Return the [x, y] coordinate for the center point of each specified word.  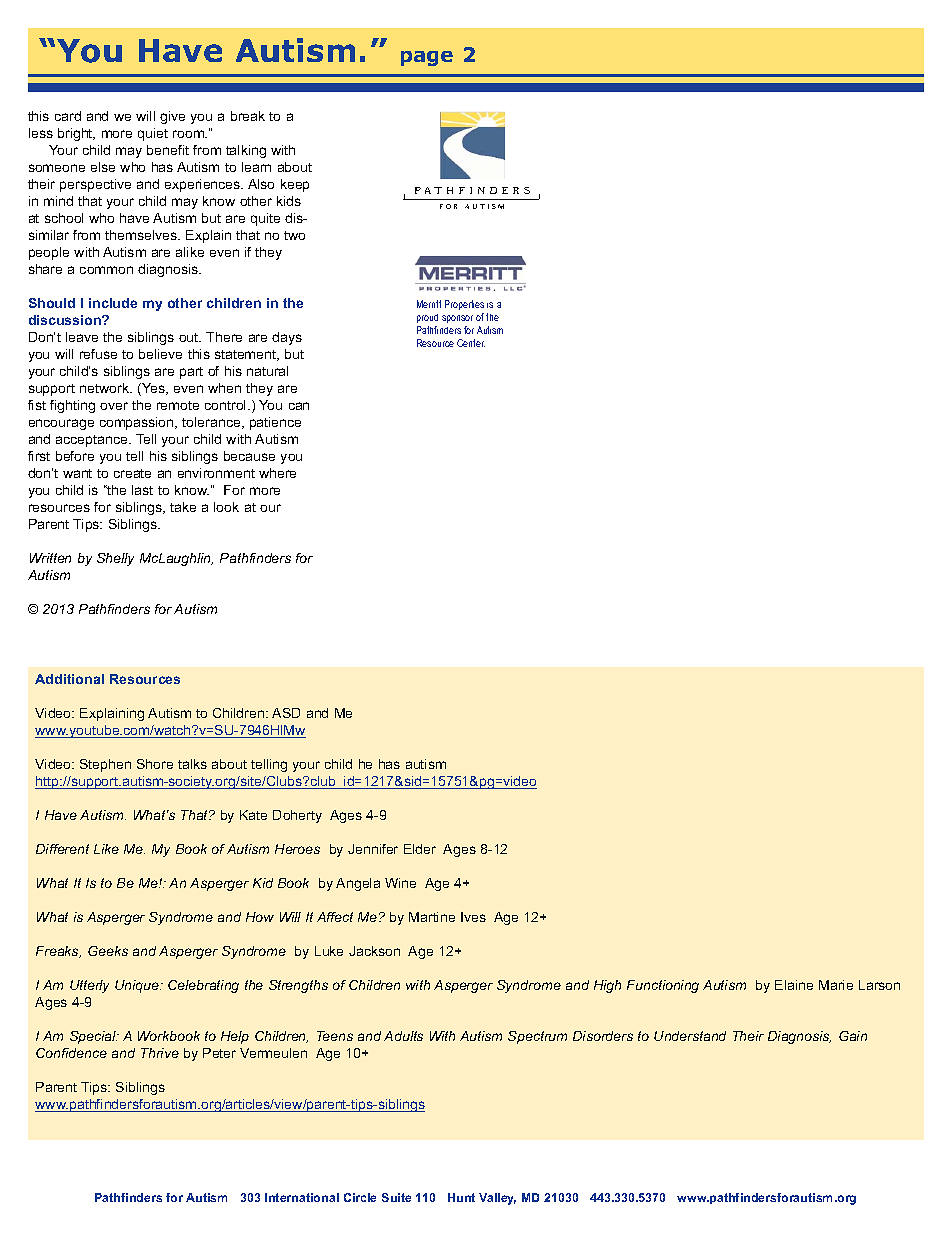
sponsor [457, 319]
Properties [464, 305]
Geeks [108, 951]
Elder [420, 849]
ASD [286, 713]
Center [471, 343]
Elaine [794, 985]
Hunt [461, 1197]
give [172, 117]
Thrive [160, 1053]
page [427, 58]
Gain [853, 1036]
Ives [473, 917]
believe [160, 354]
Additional [69, 679]
